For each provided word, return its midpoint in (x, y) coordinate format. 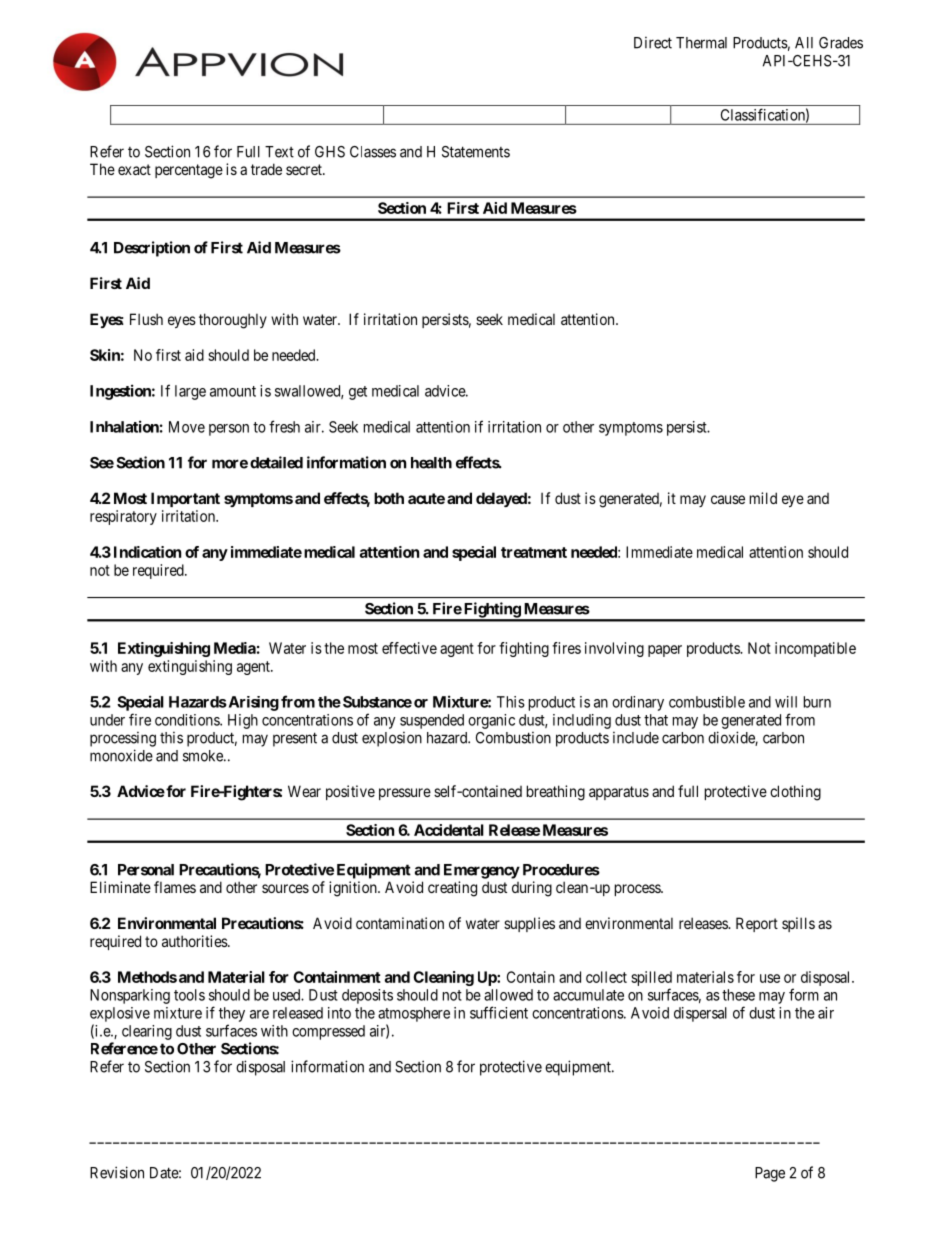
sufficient (499, 1012)
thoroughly (233, 321)
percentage (189, 171)
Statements (476, 152)
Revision (117, 1172)
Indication (147, 552)
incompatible (815, 649)
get (358, 393)
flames (175, 887)
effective (409, 648)
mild (763, 498)
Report (757, 924)
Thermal (701, 43)
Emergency (482, 871)
